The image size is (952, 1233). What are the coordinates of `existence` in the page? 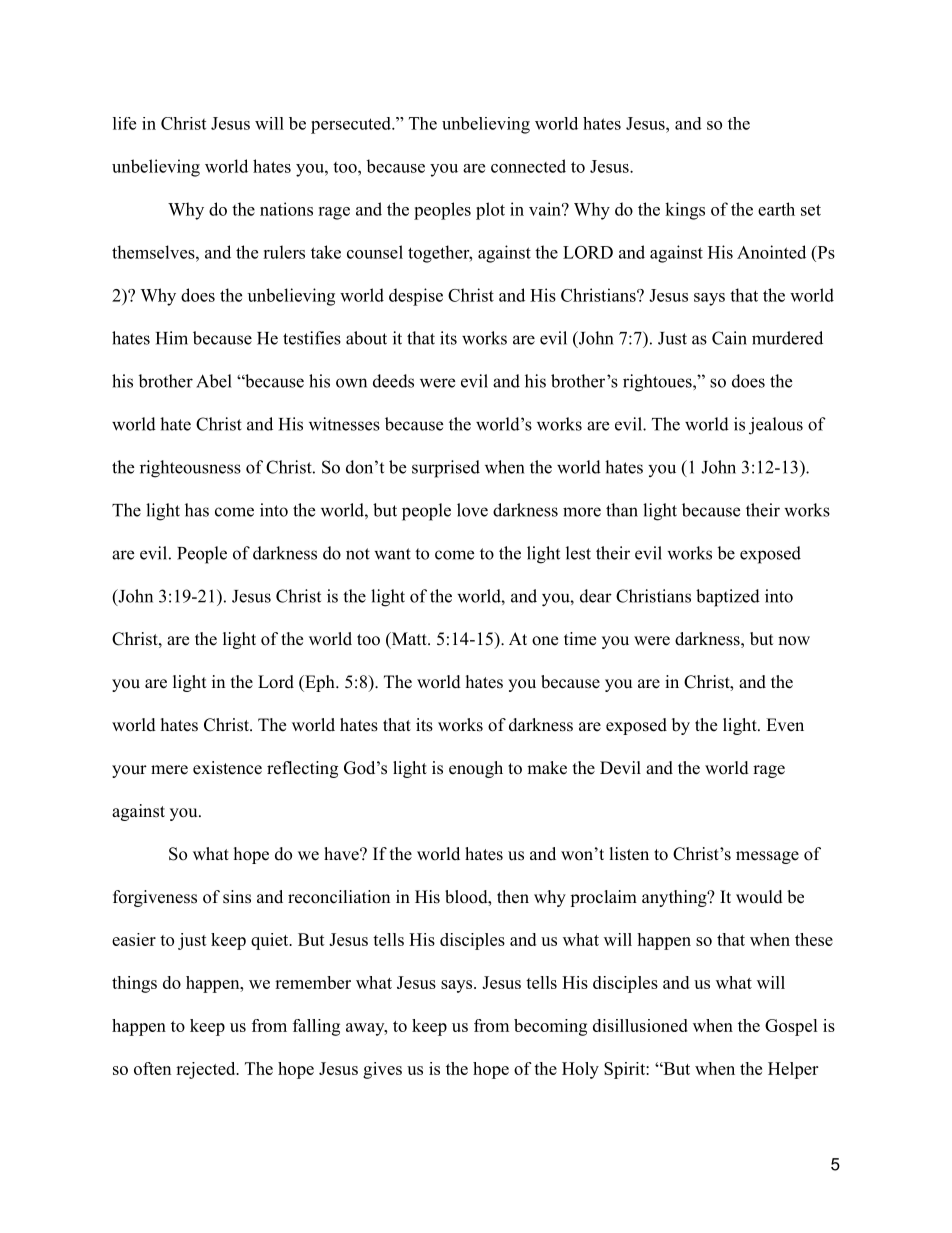 It's located at (227, 768).
